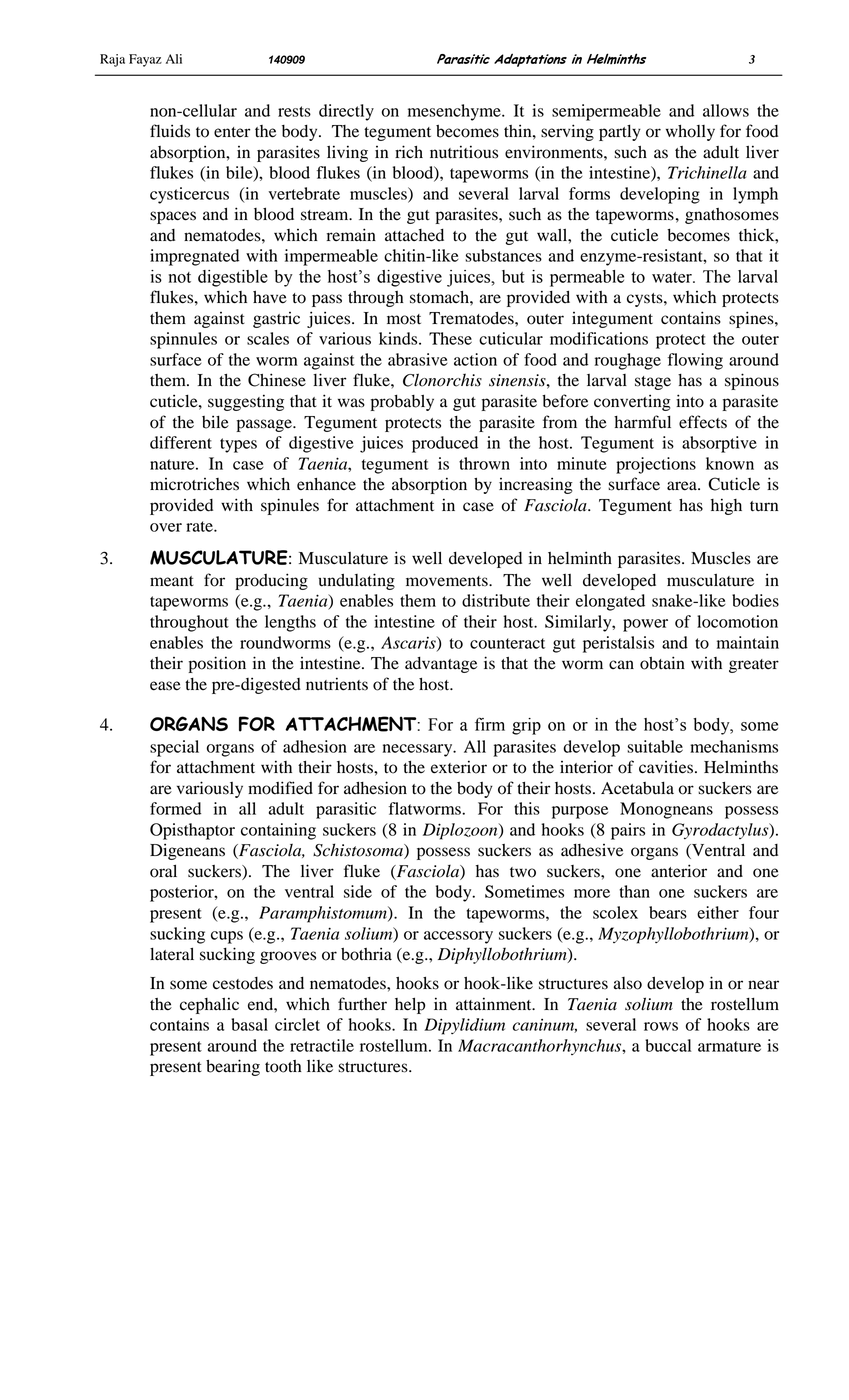  I want to click on movements, so click(448, 581).
